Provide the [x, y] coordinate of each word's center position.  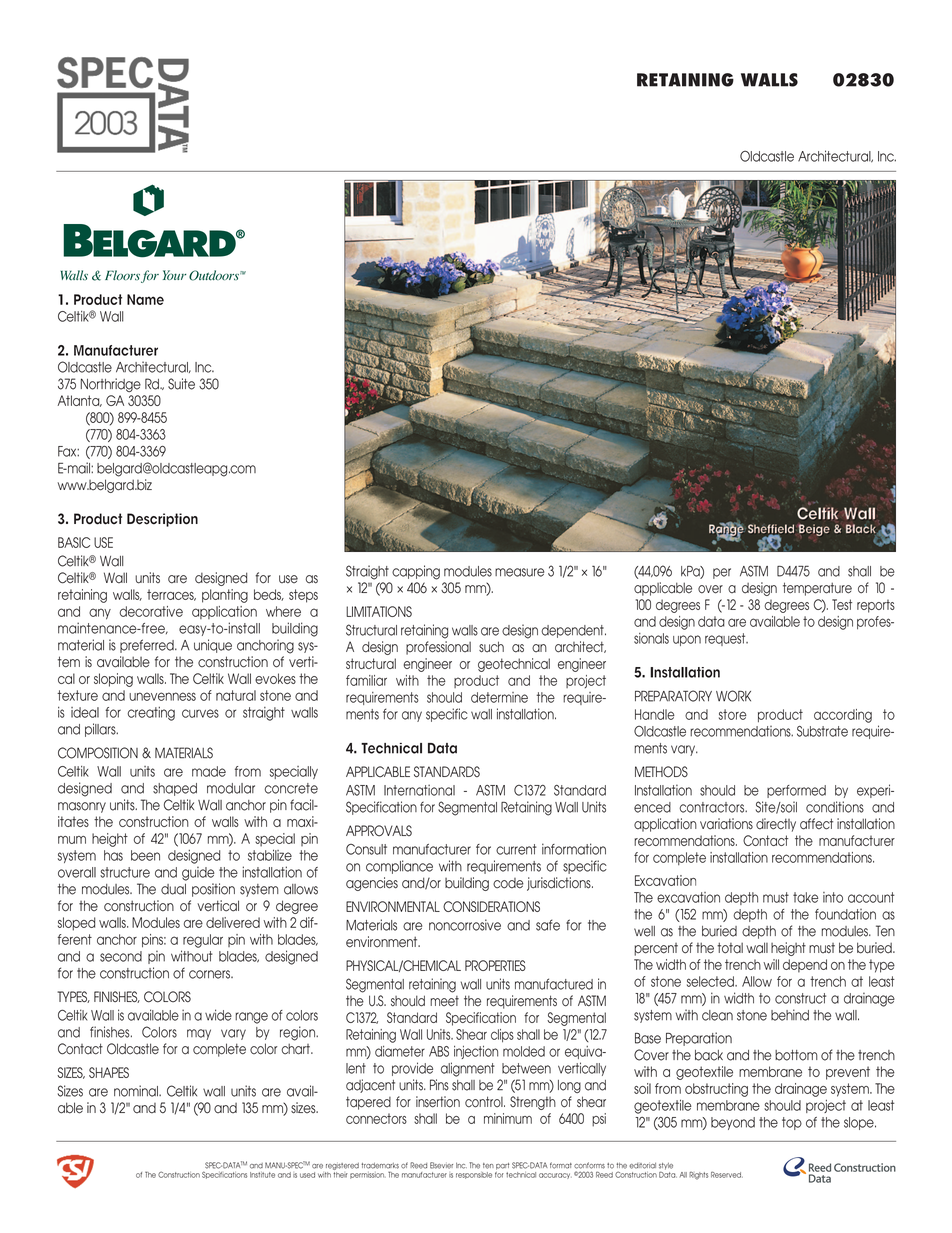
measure [519, 572]
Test [842, 604]
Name [145, 299]
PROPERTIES [495, 965]
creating [151, 714]
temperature [817, 589]
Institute [262, 1175]
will [771, 964]
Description [162, 520]
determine [499, 697]
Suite [181, 384]
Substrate [822, 731]
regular [203, 941]
